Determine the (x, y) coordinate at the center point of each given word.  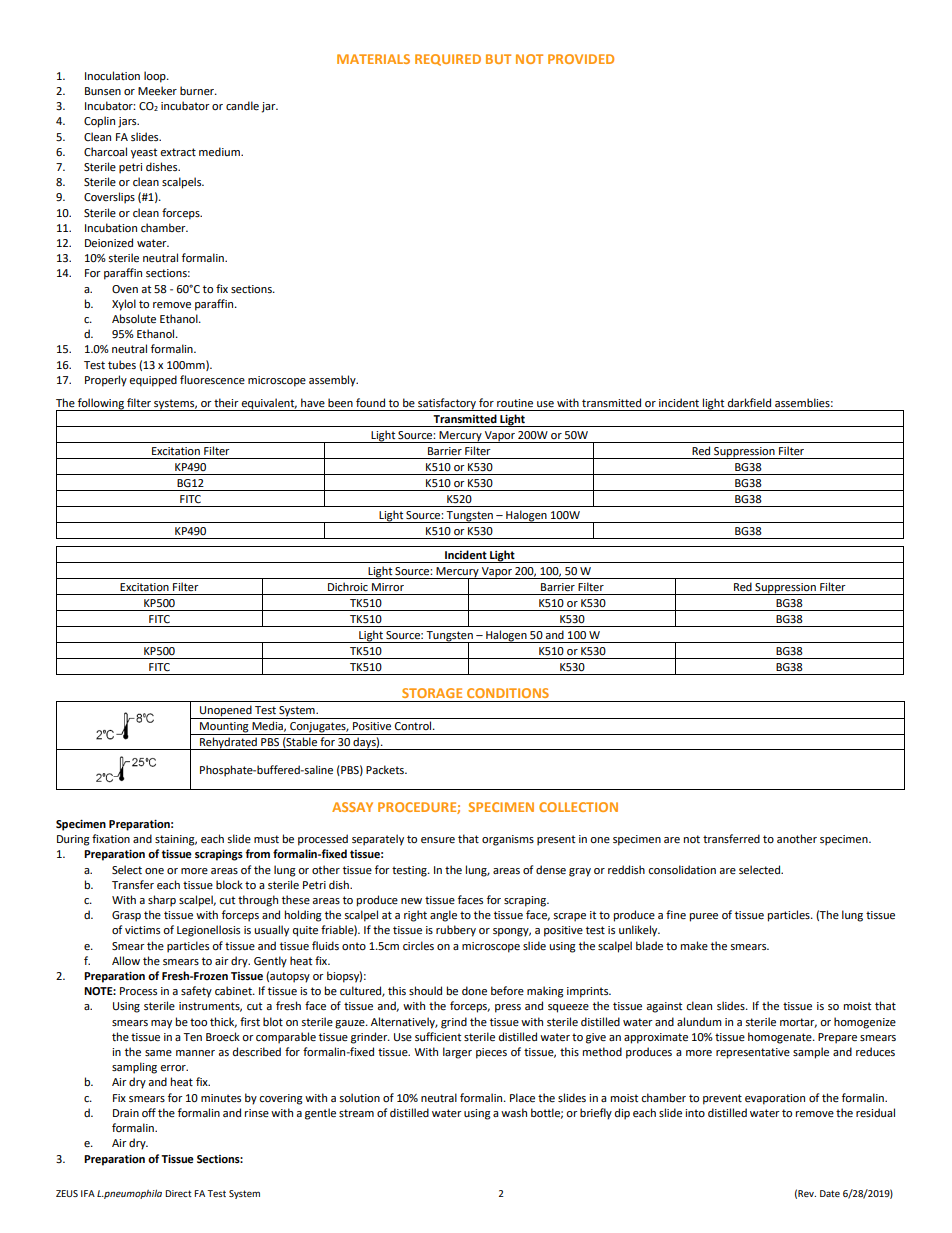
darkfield (749, 403)
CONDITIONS (508, 693)
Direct (178, 1193)
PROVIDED (581, 59)
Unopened (226, 712)
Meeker (157, 91)
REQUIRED (448, 60)
